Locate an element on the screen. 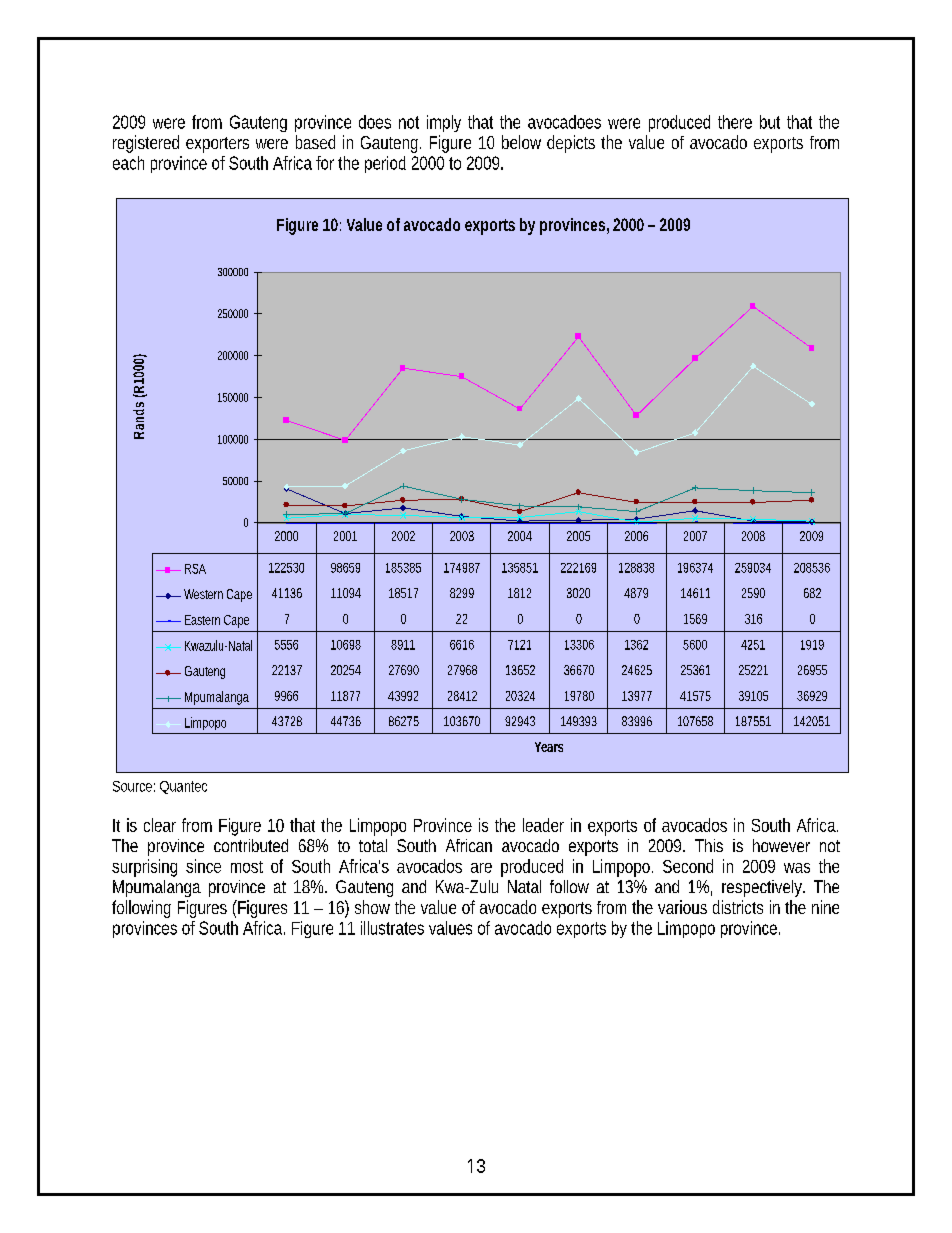  depicts is located at coordinates (571, 144).
